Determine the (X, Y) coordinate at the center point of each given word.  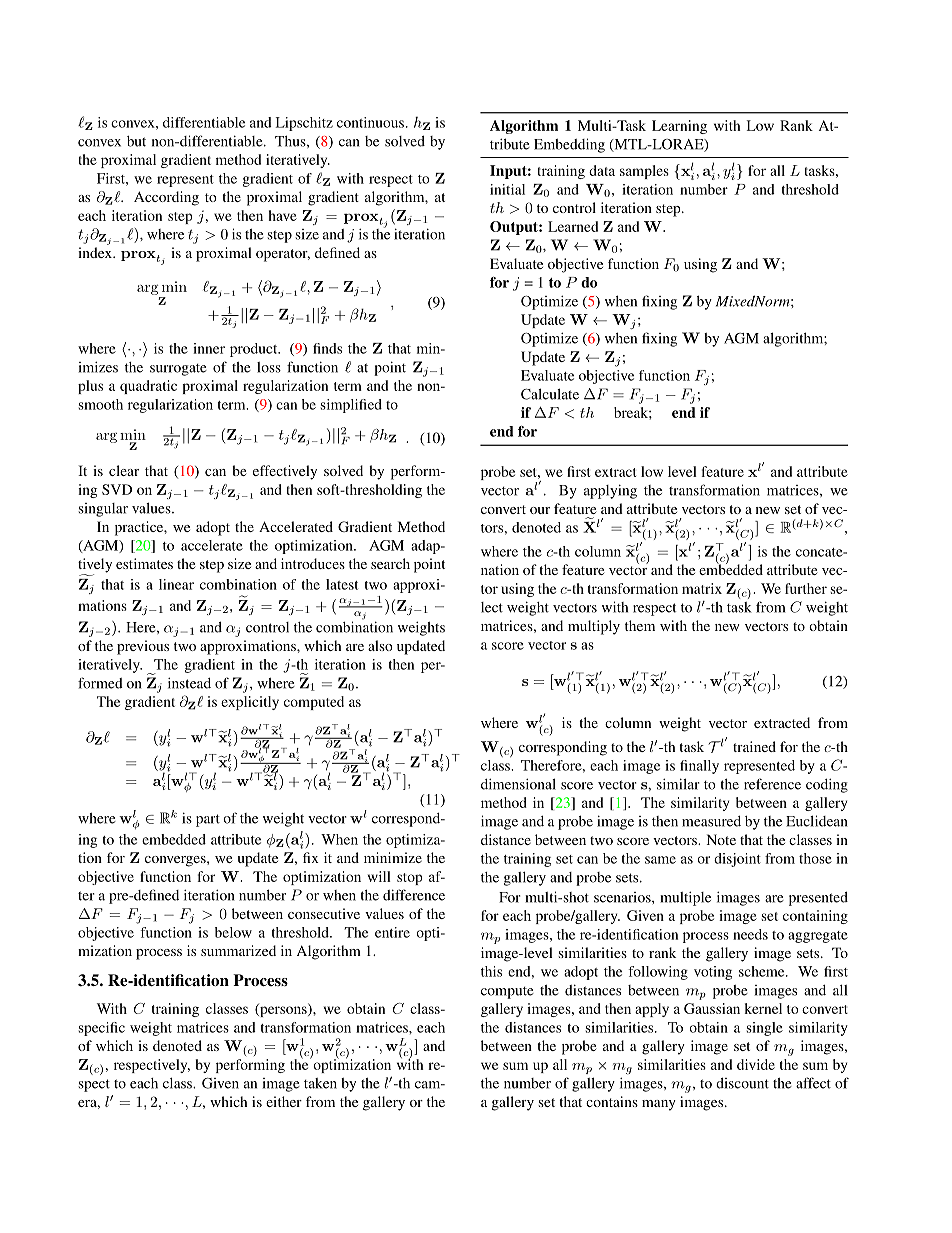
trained (754, 746)
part (208, 820)
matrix (702, 588)
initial (507, 189)
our (540, 510)
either (284, 1101)
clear (124, 470)
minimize (393, 857)
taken (320, 1083)
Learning (679, 127)
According (166, 198)
